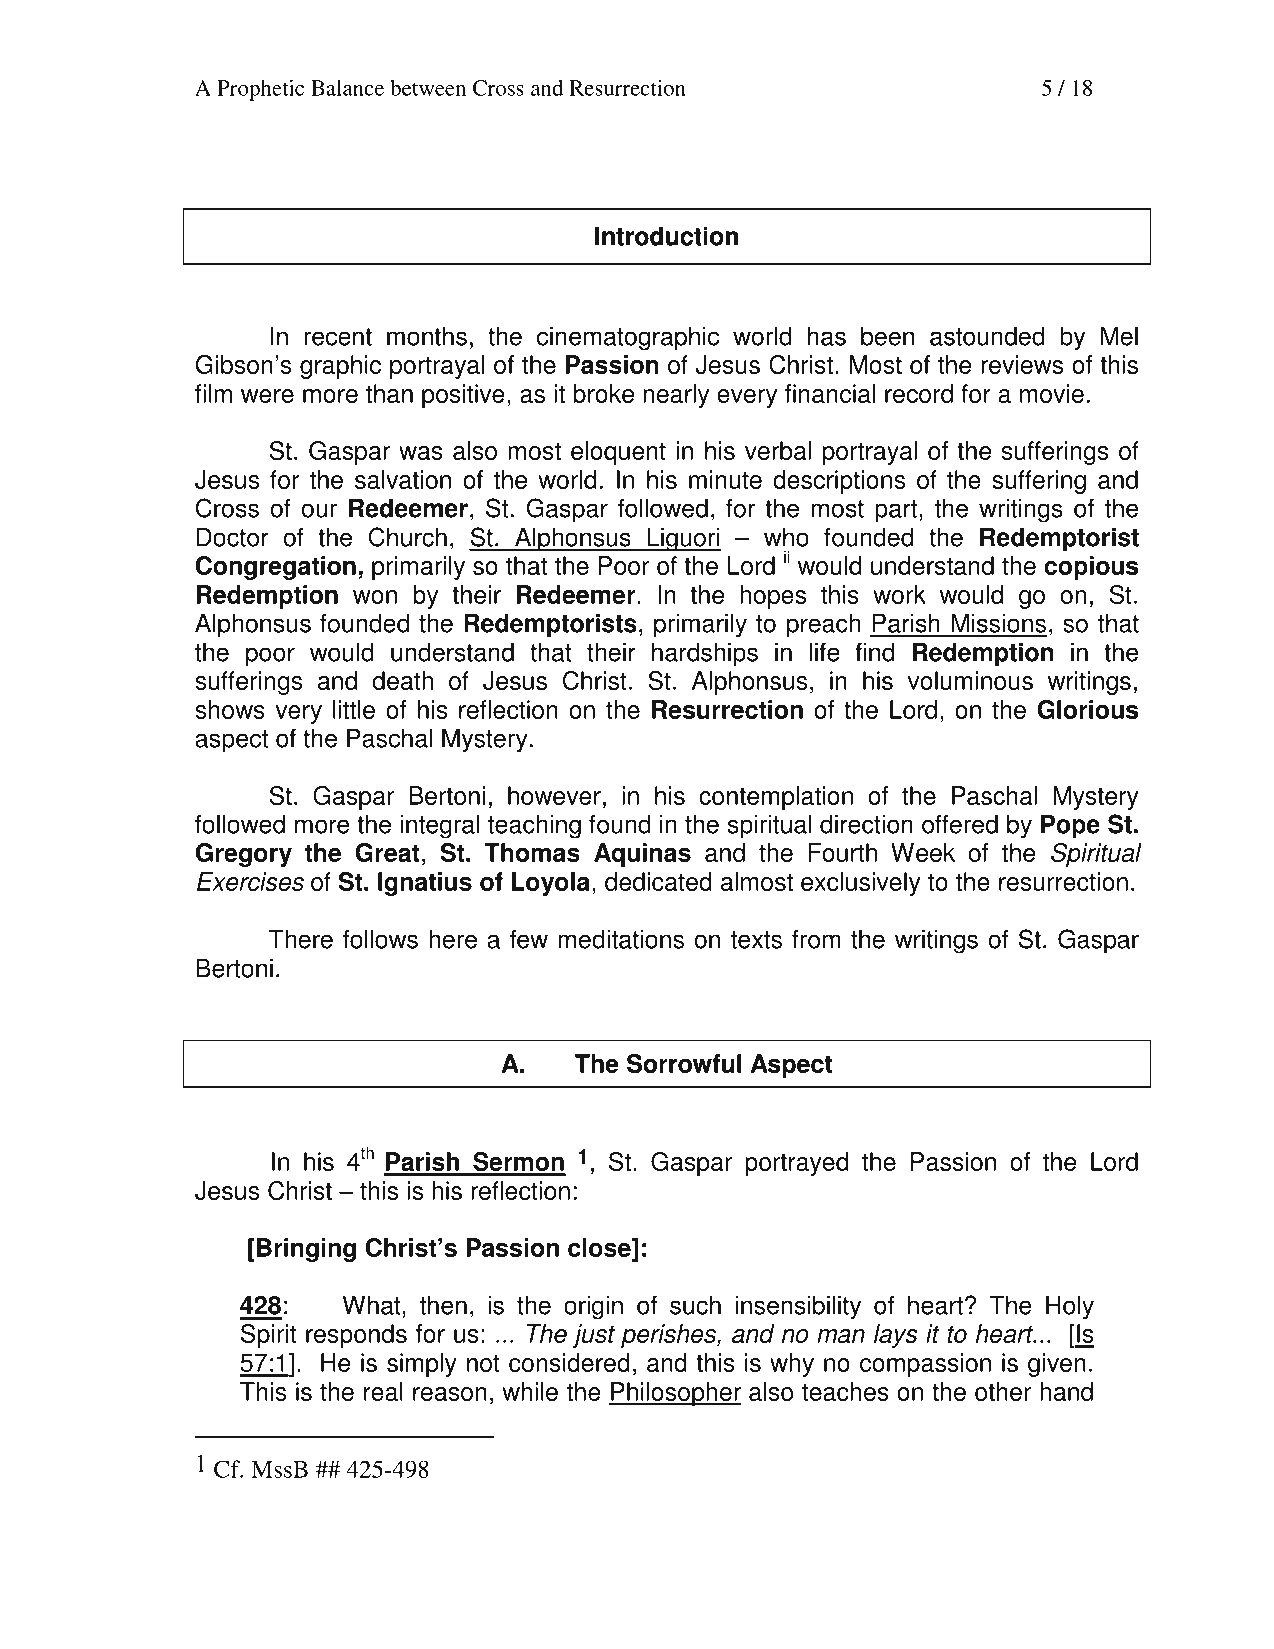 This screenshot has width=1274, height=1649. Describe the element at coordinates (276, 568) in the screenshot. I see `Congregation` at that location.
